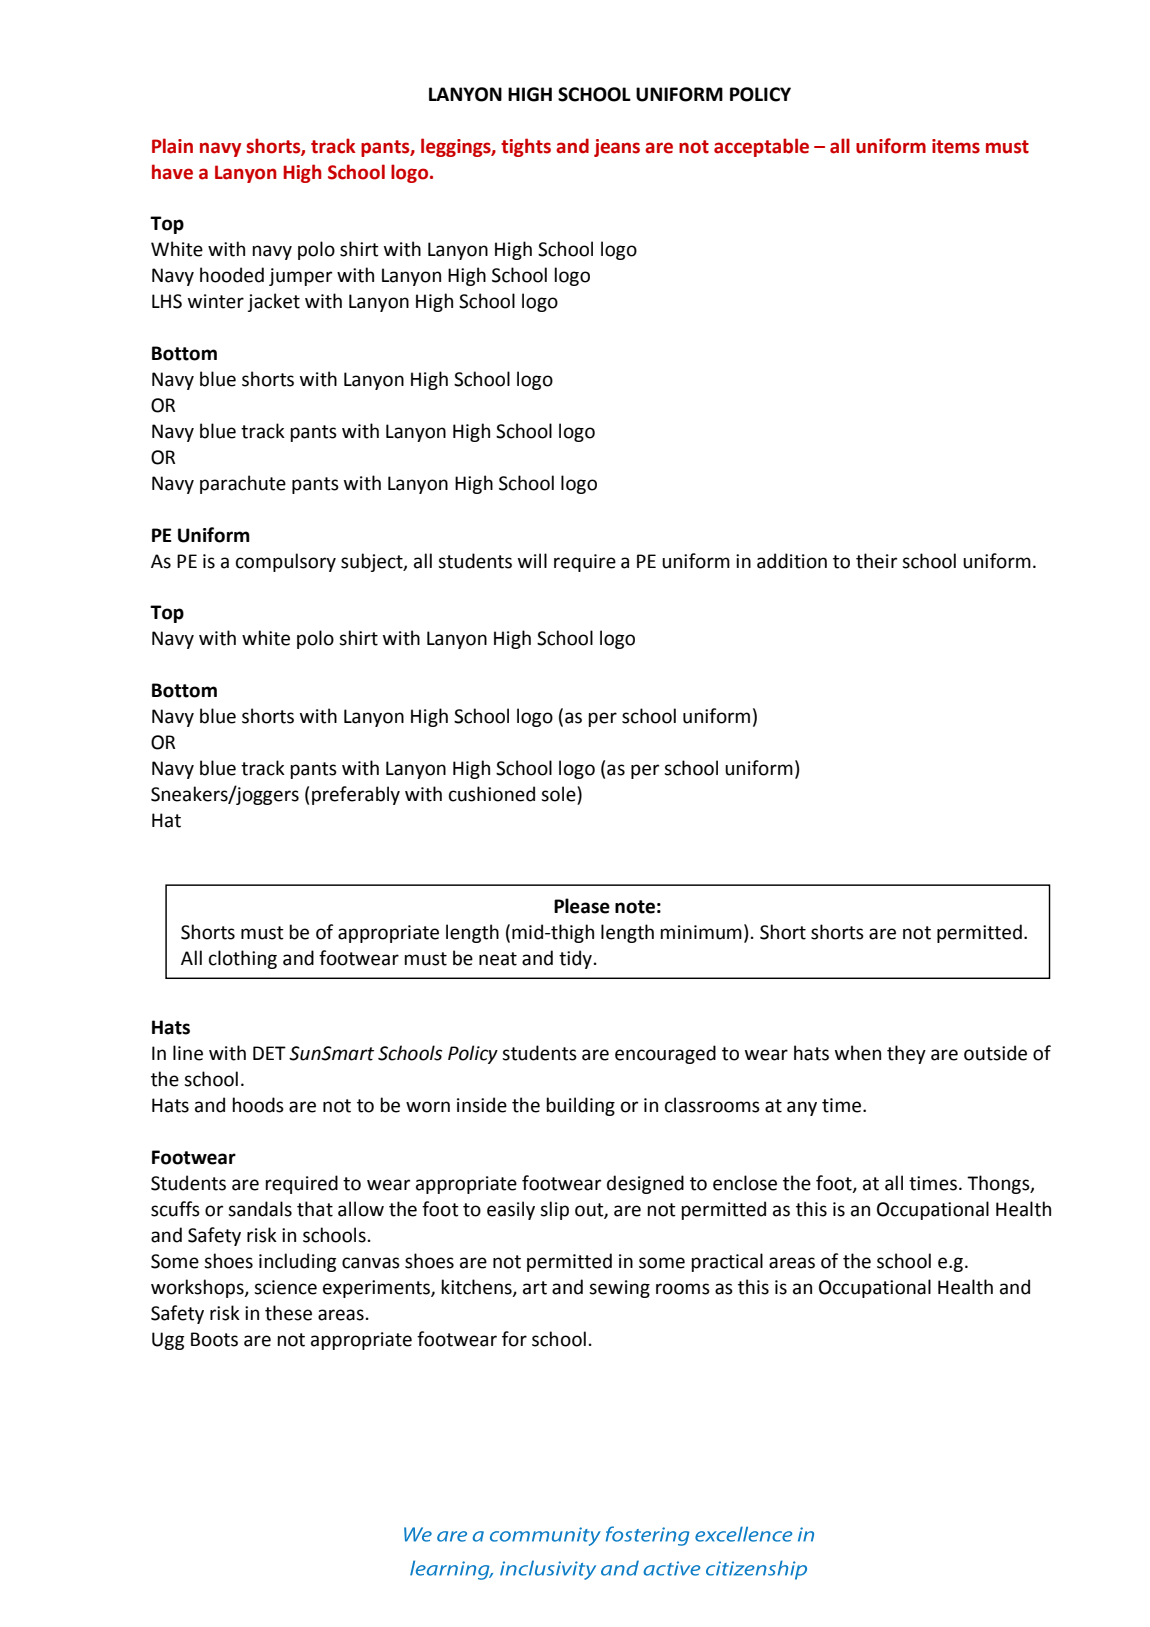 This document has width=1150, height=1627. Describe the element at coordinates (286, 562) in the document. I see `compulsory` at that location.
